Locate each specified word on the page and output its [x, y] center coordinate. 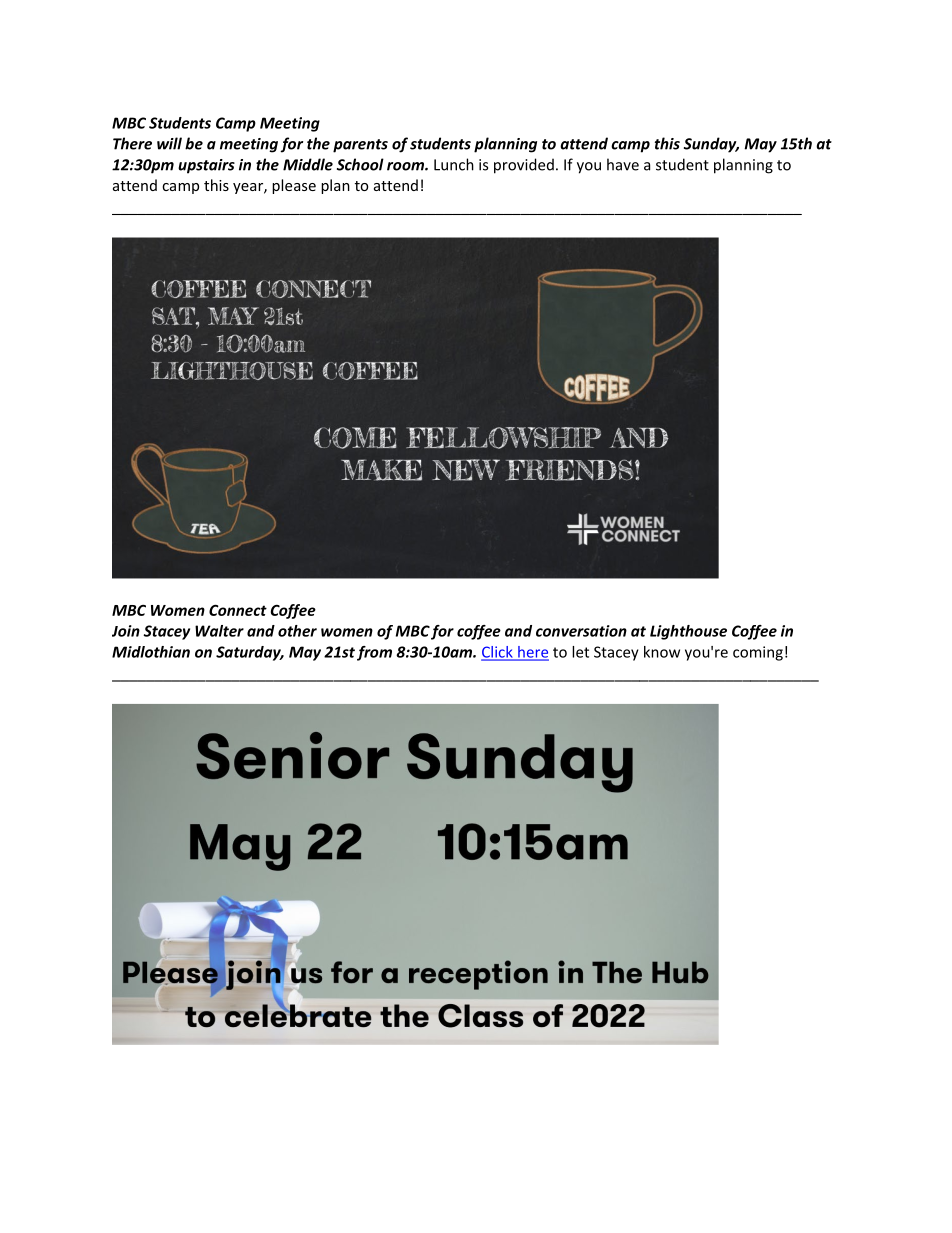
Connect [238, 610]
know [662, 652]
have [623, 164]
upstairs [206, 166]
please [294, 186]
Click [498, 653]
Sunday [711, 145]
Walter [219, 631]
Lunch [454, 164]
